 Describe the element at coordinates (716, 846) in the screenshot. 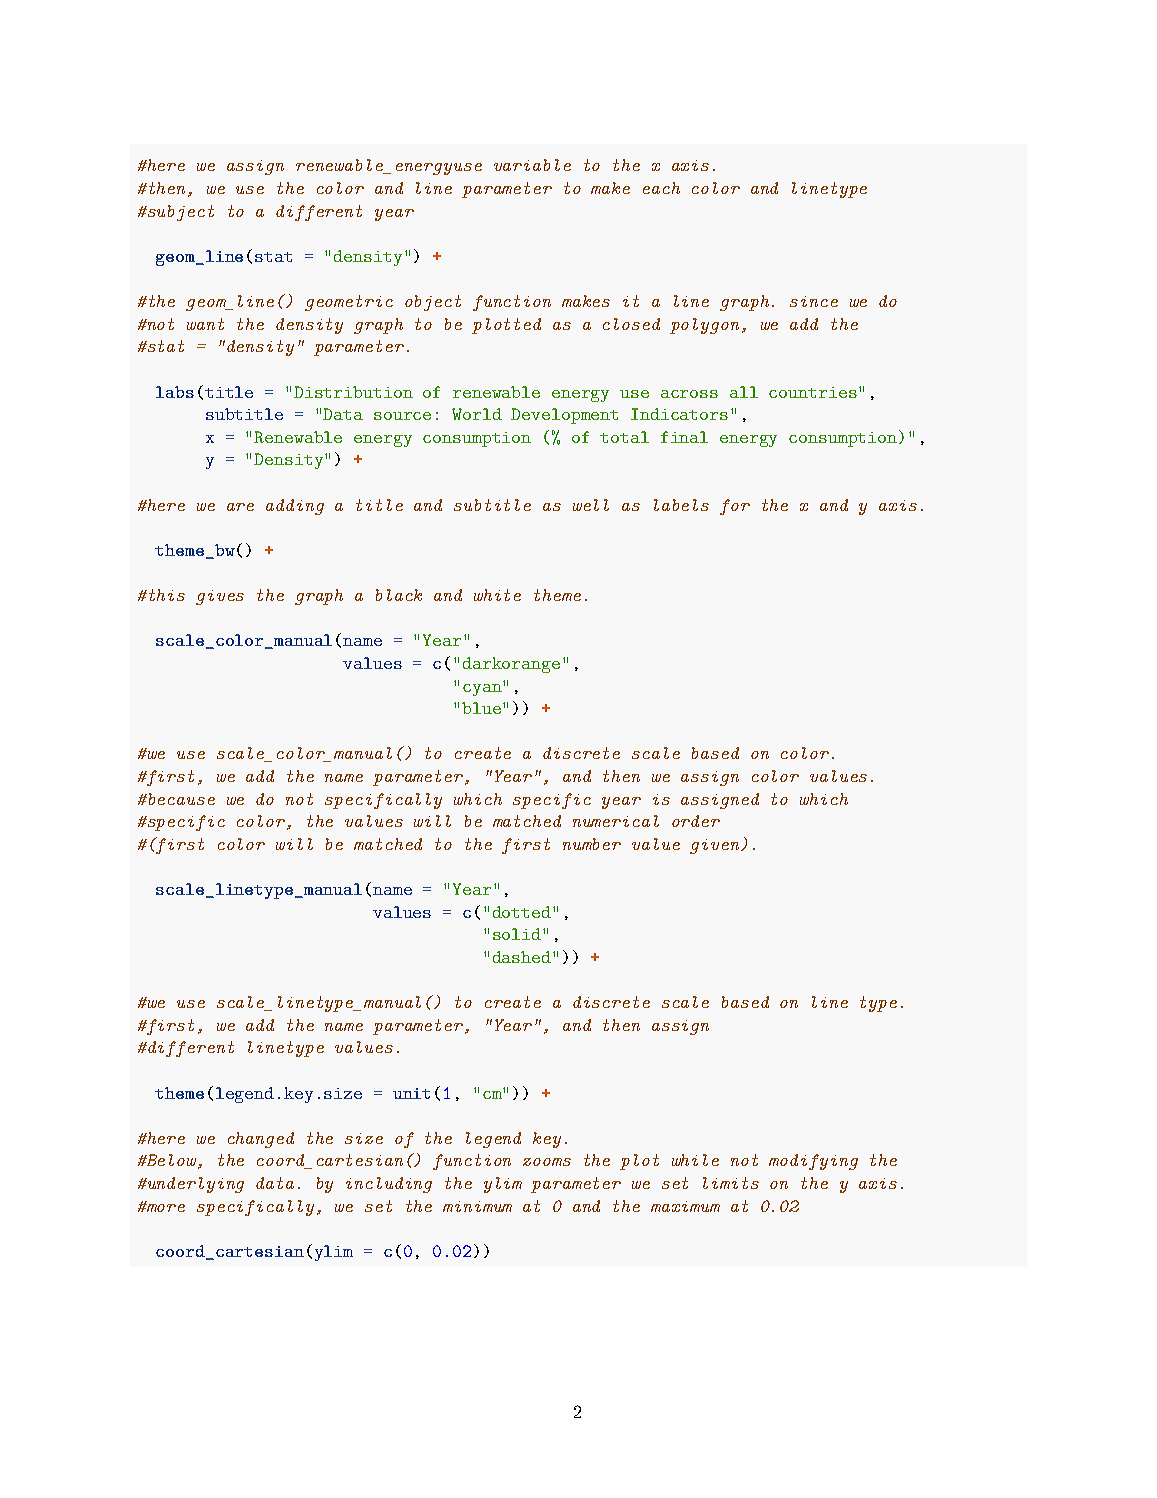

I see `given` at that location.
